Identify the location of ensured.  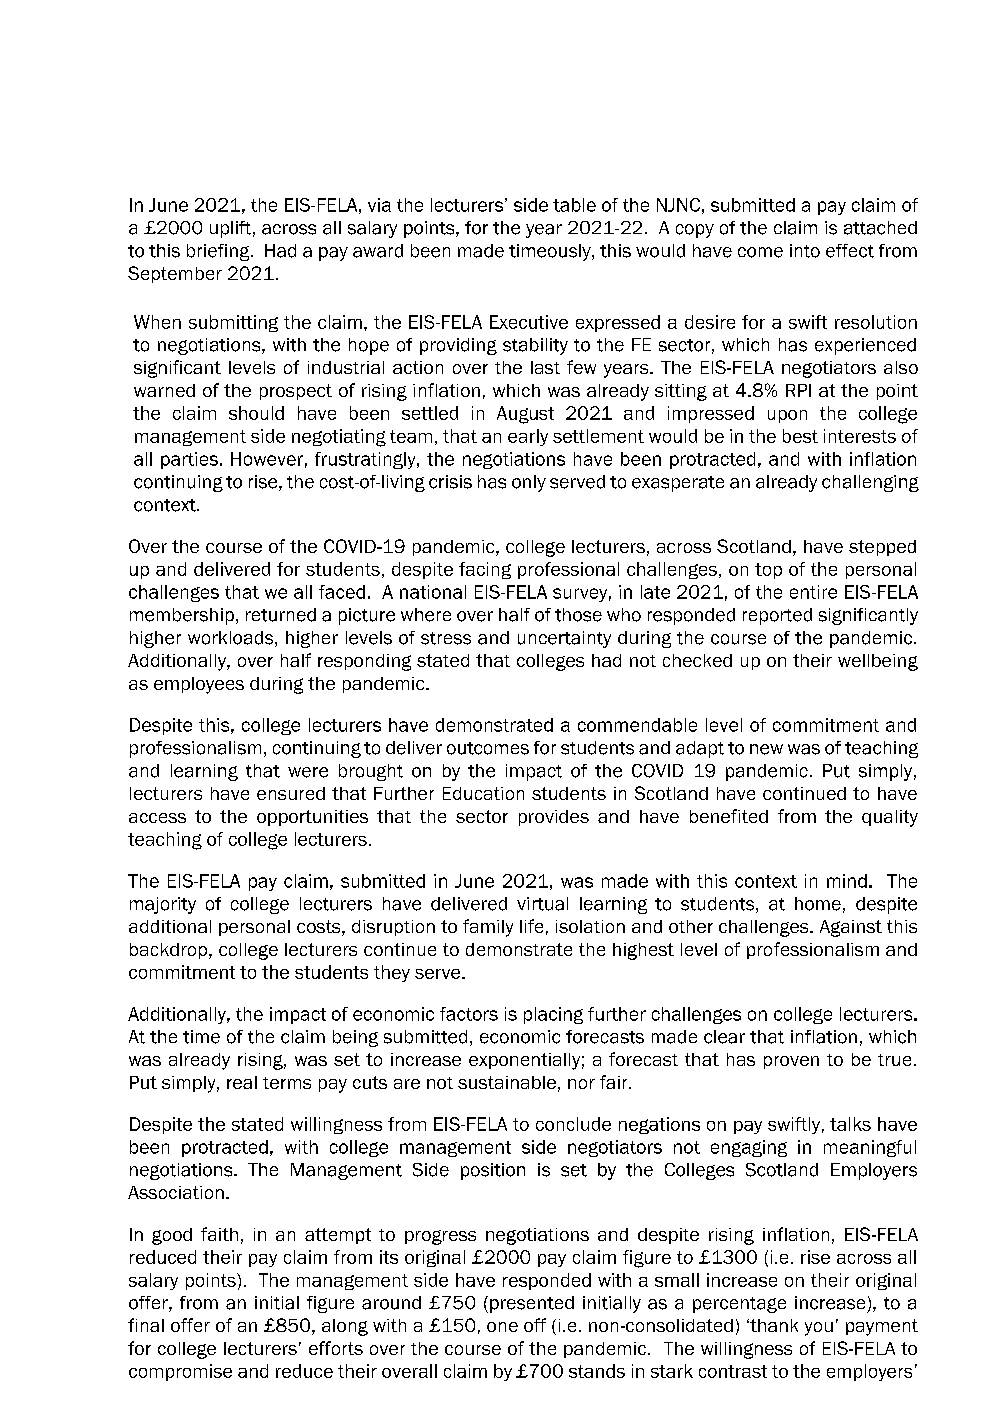
(291, 793).
